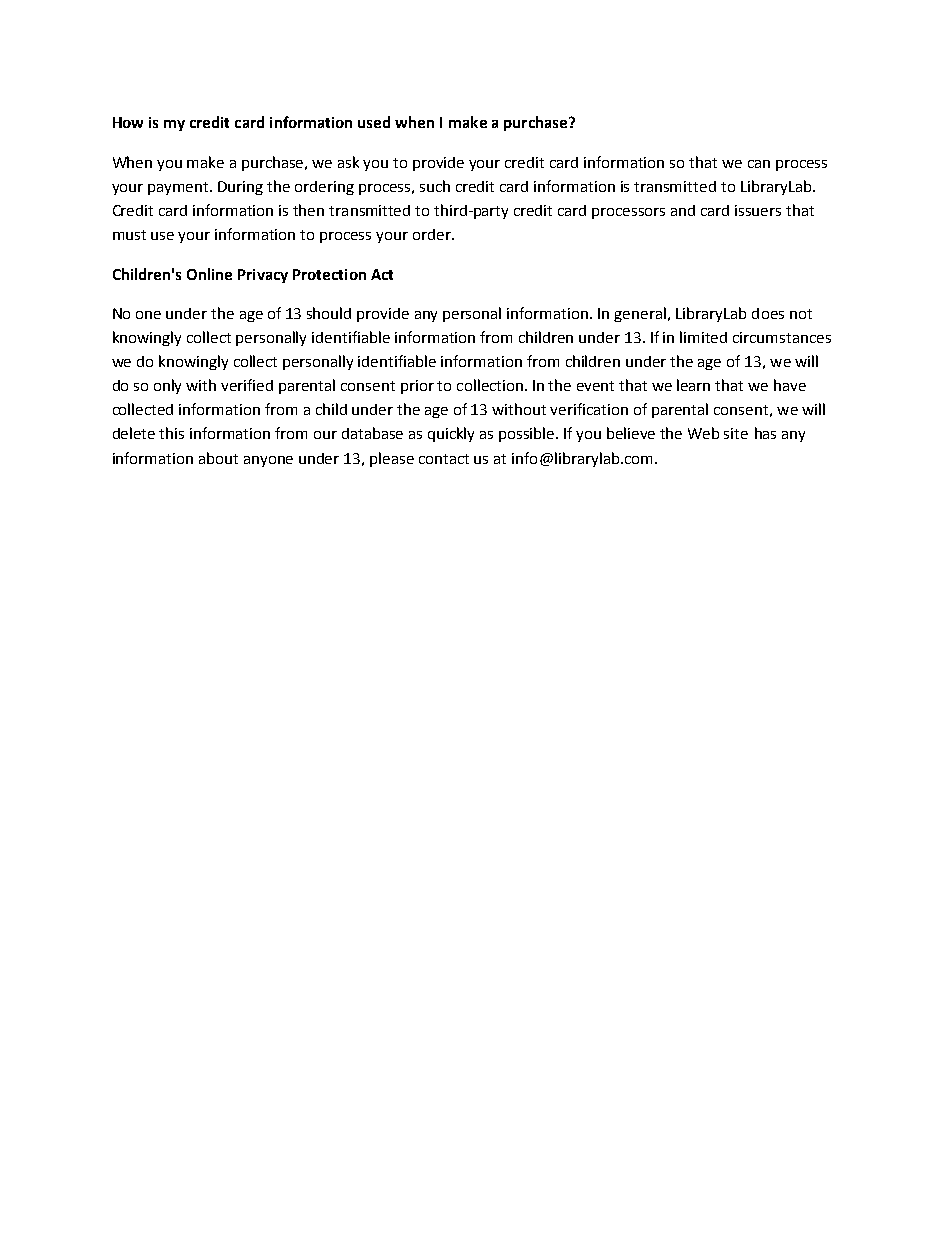 The width and height of the screenshot is (952, 1233). What do you see at coordinates (128, 122) in the screenshot?
I see `How` at bounding box center [128, 122].
